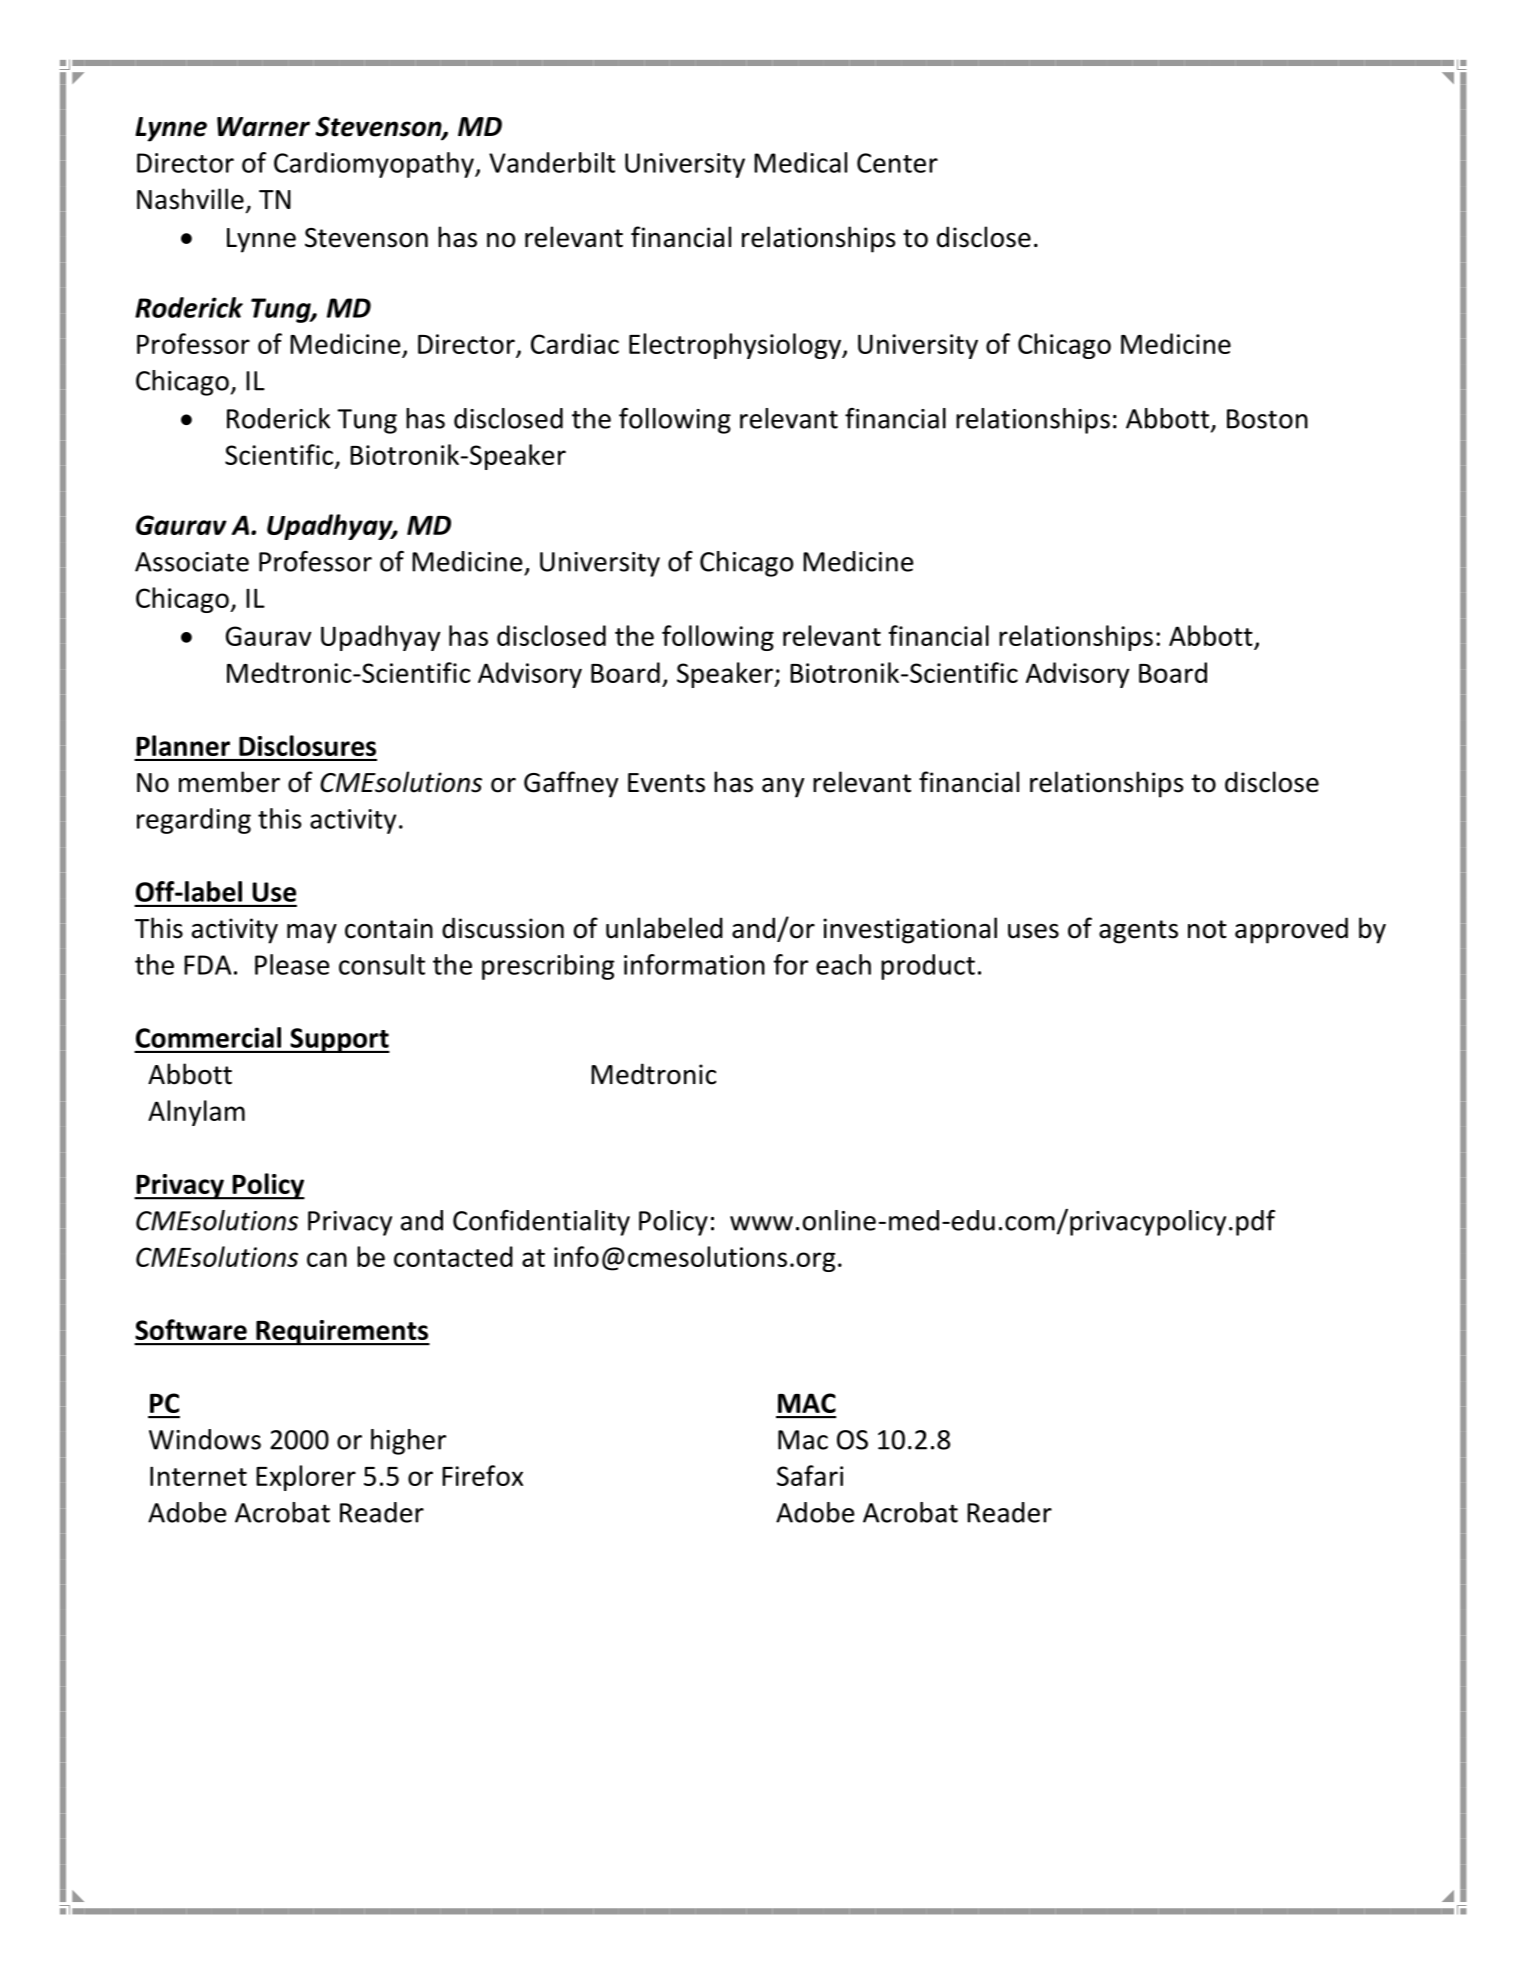 The image size is (1526, 1974). Describe the element at coordinates (306, 1478) in the document. I see `Explorer` at that location.
